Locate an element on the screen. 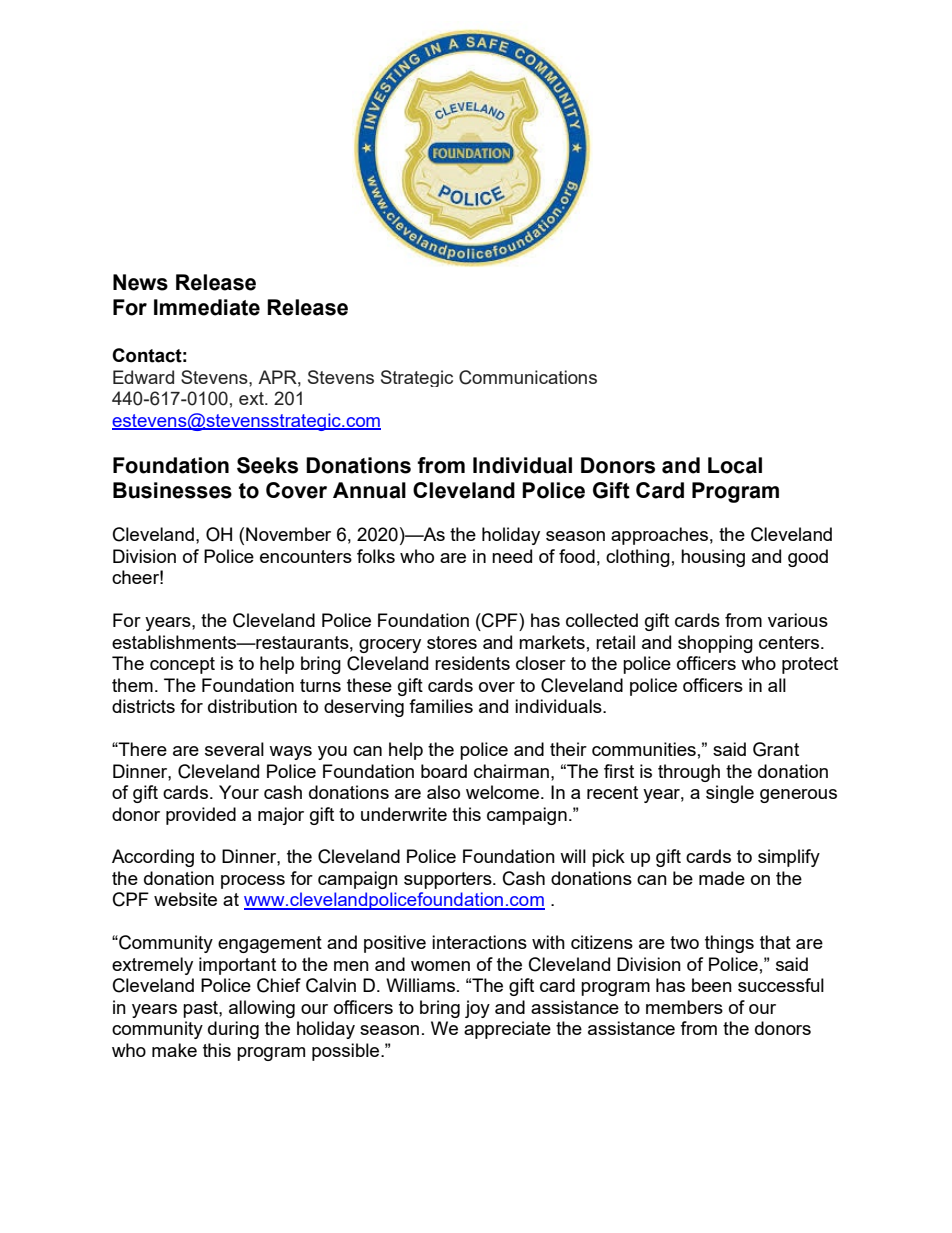 This screenshot has height=1233, width=952. Your is located at coordinates (239, 792).
